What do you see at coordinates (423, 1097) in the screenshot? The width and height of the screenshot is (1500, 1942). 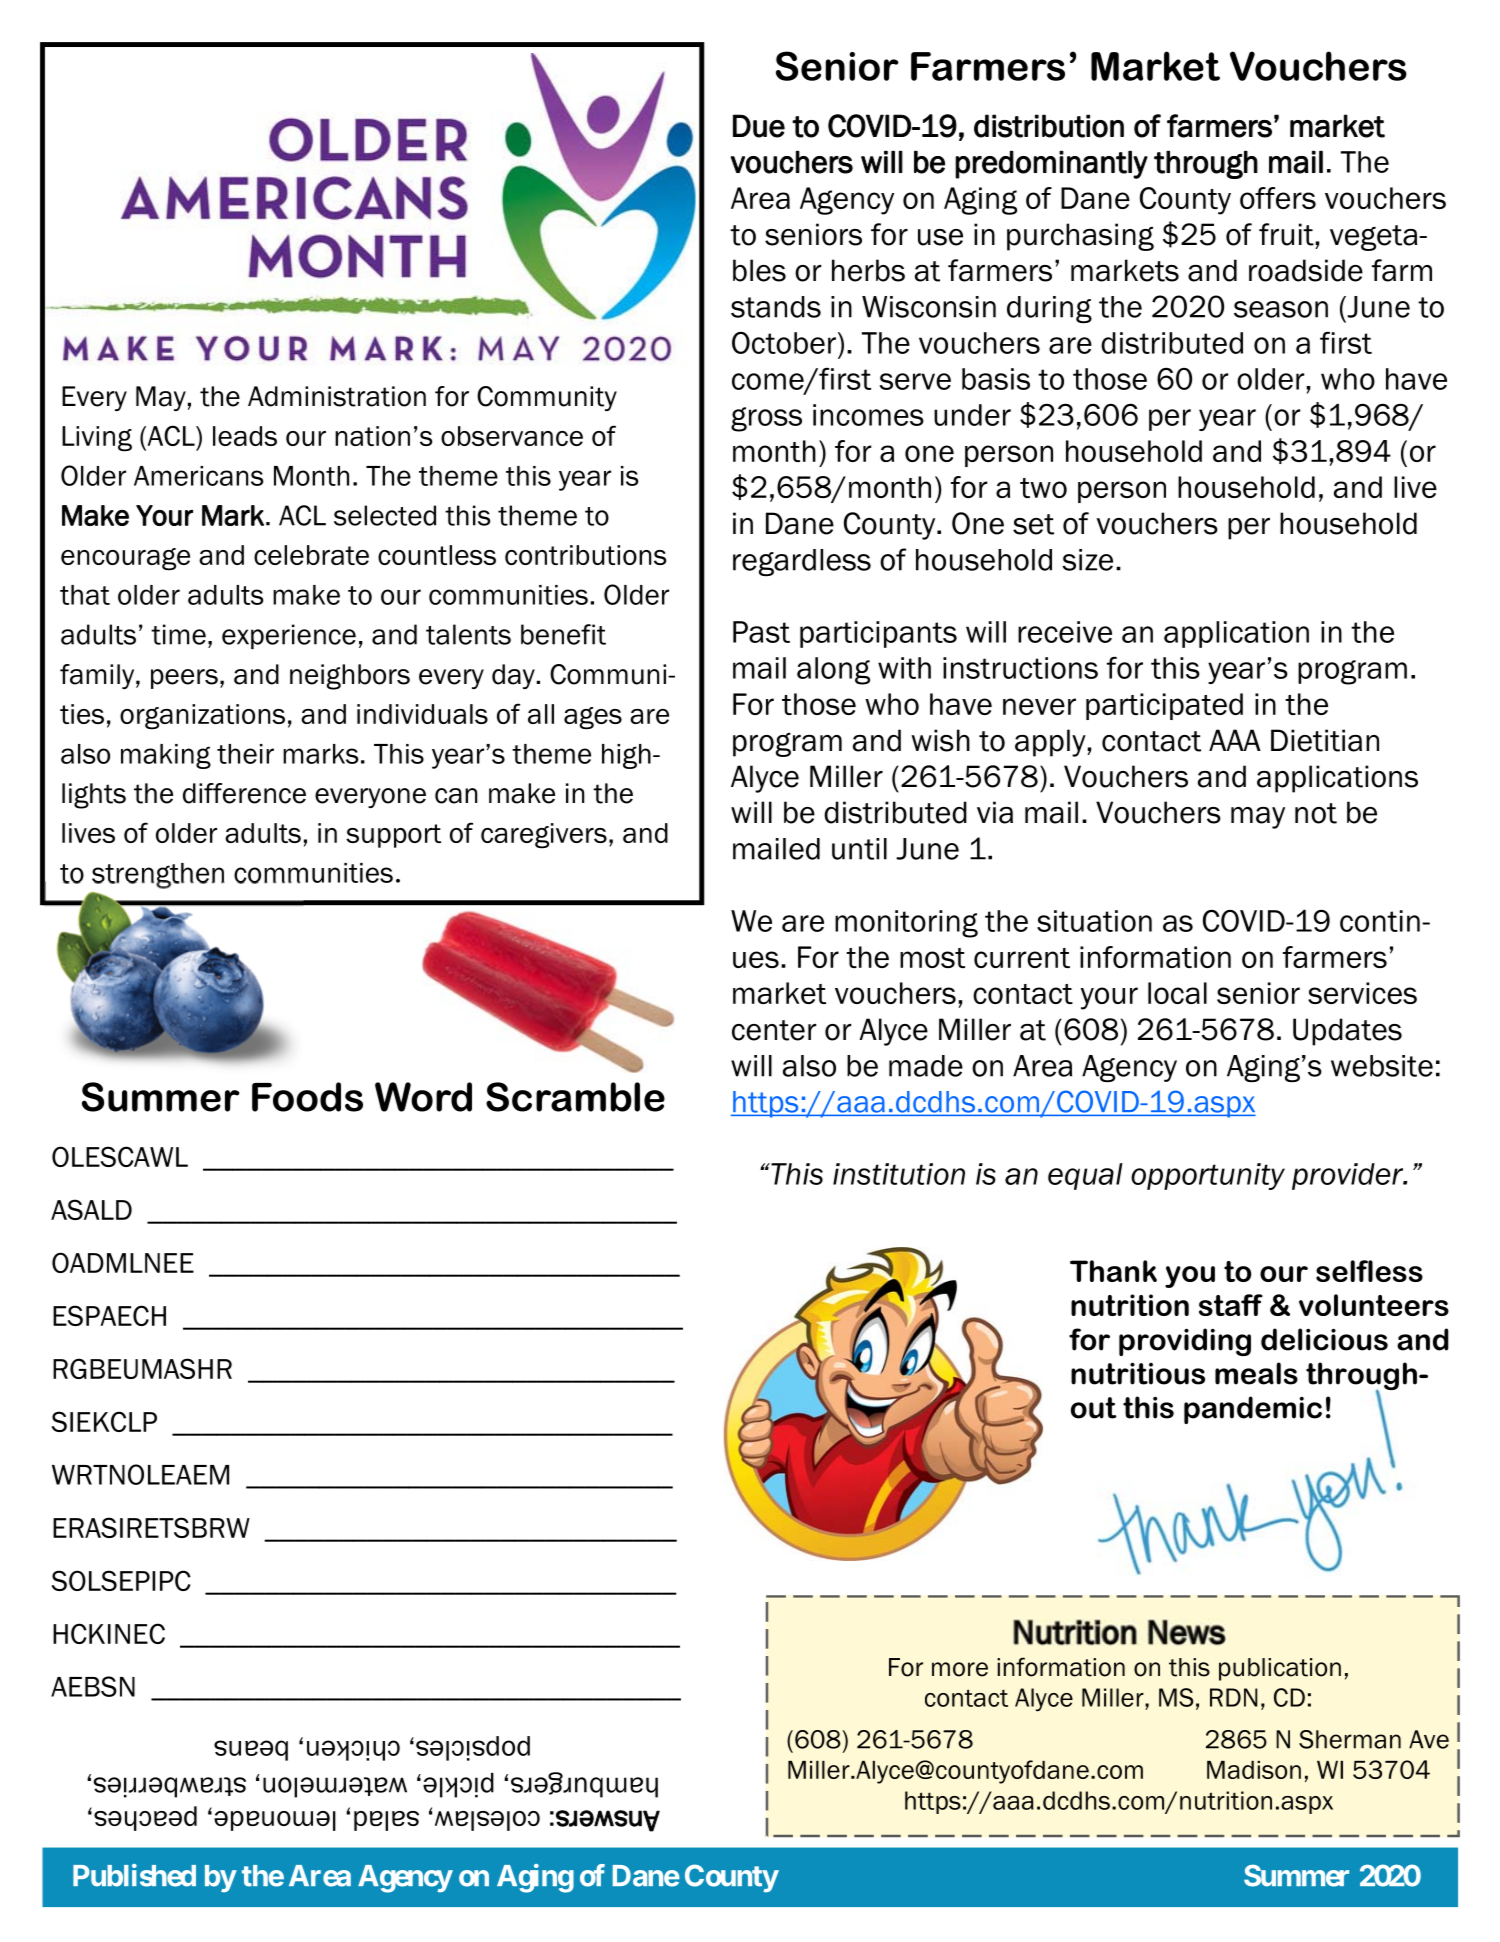 I see `Word` at bounding box center [423, 1097].
